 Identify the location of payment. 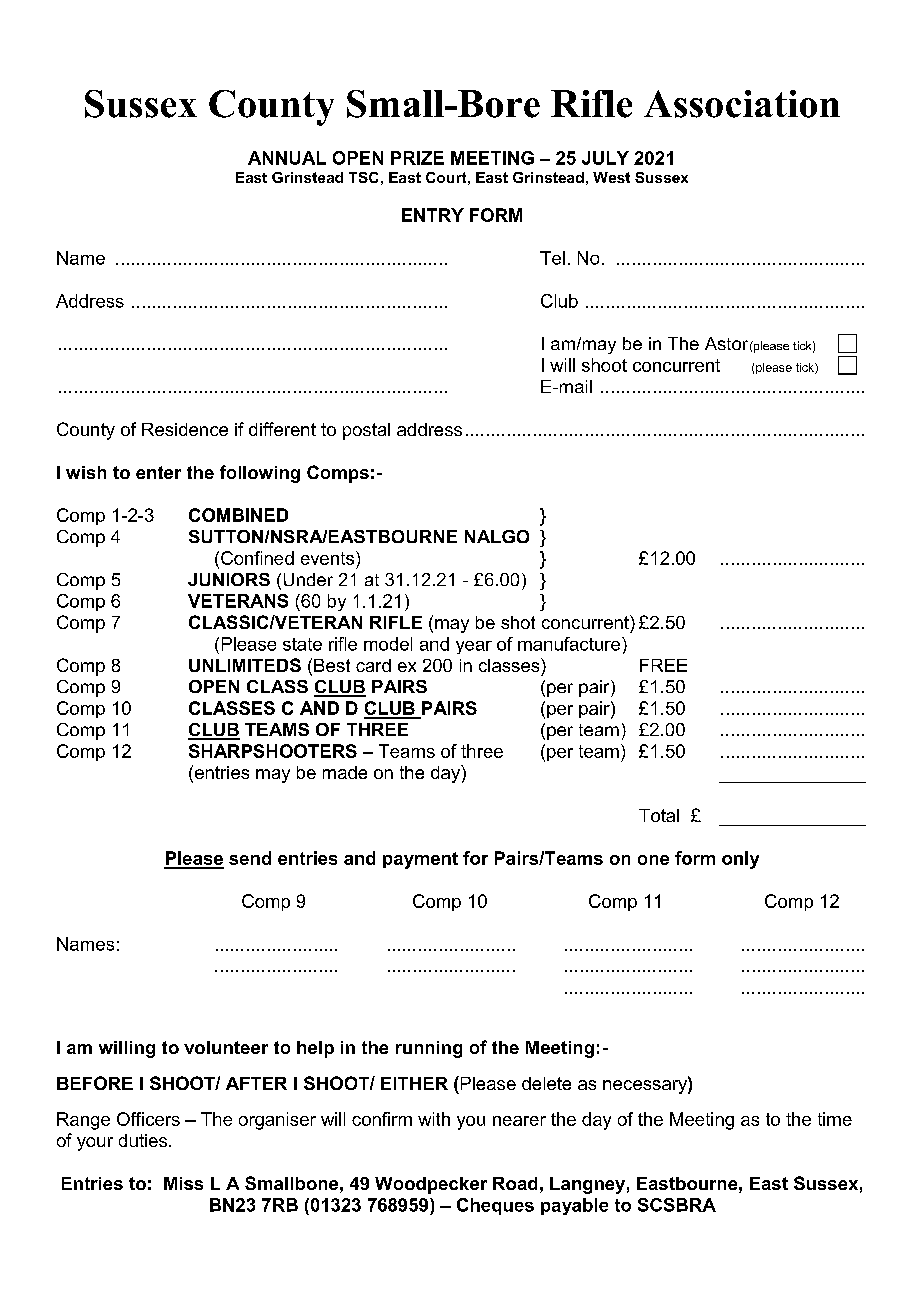
(420, 860).
